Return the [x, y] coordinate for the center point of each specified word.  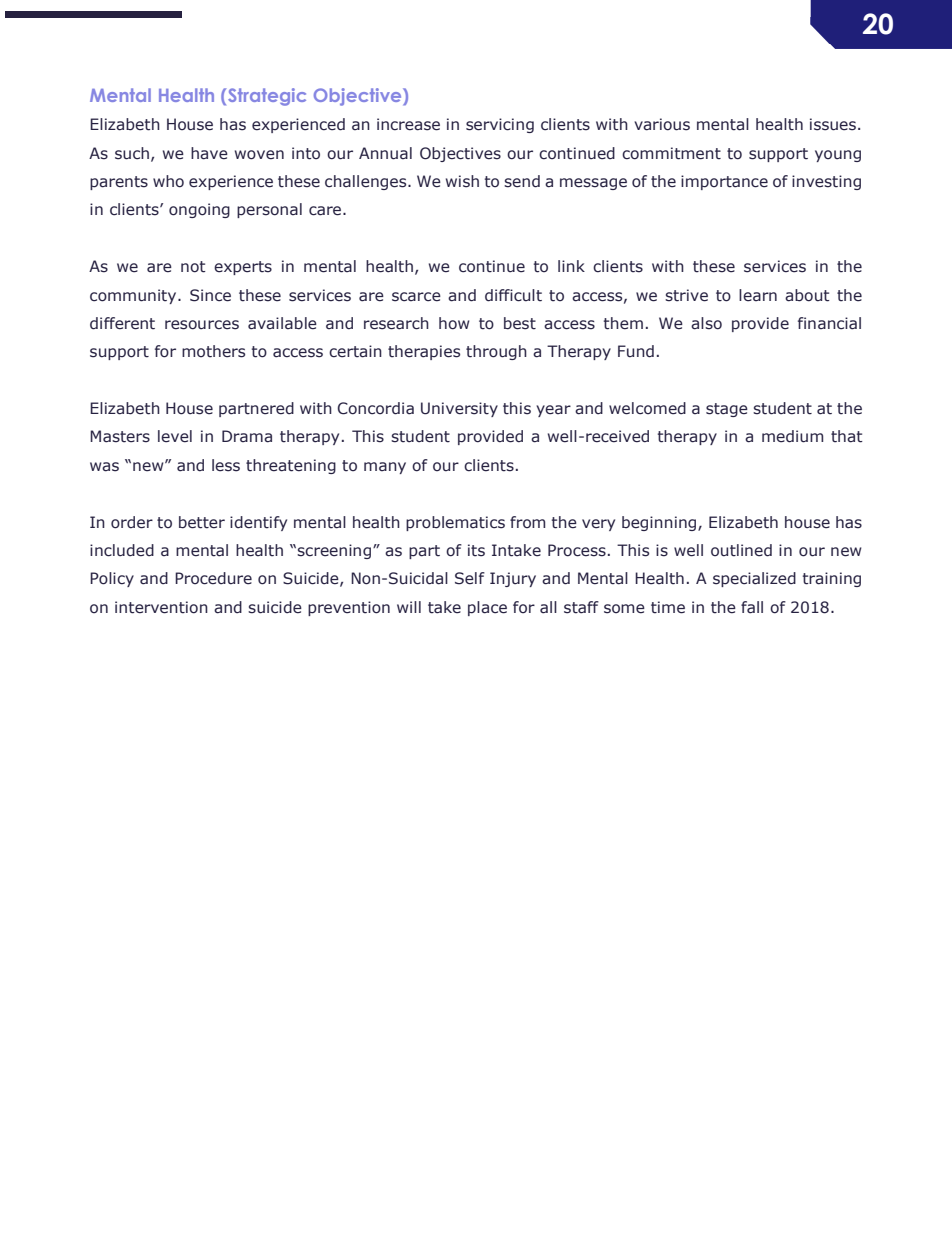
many [385, 468]
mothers [213, 351]
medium [792, 436]
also [706, 323]
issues [833, 124]
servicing [500, 125]
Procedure [213, 578]
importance [724, 182]
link [571, 266]
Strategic [267, 97]
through [496, 352]
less [226, 465]
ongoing [199, 210]
